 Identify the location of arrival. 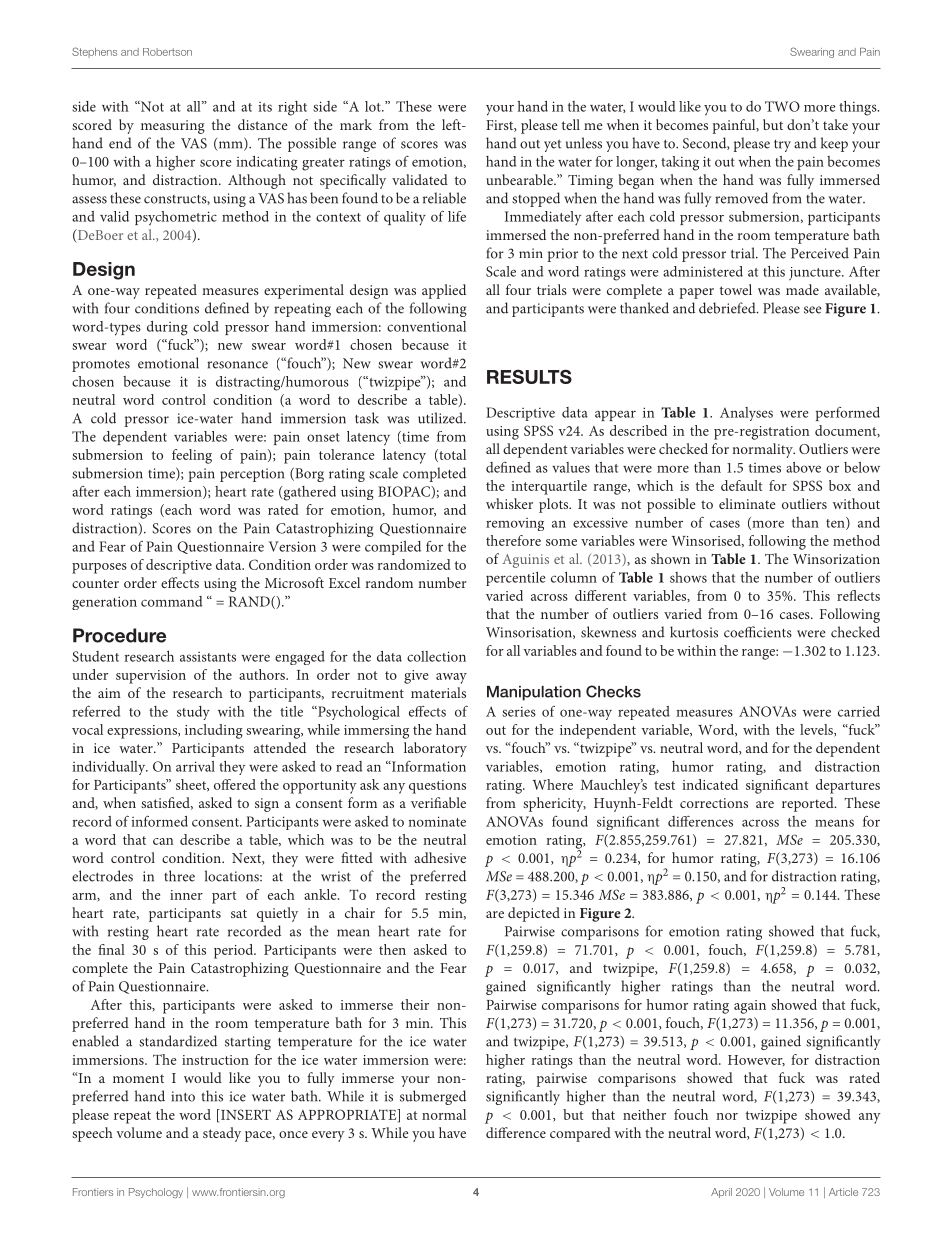
(195, 766).
